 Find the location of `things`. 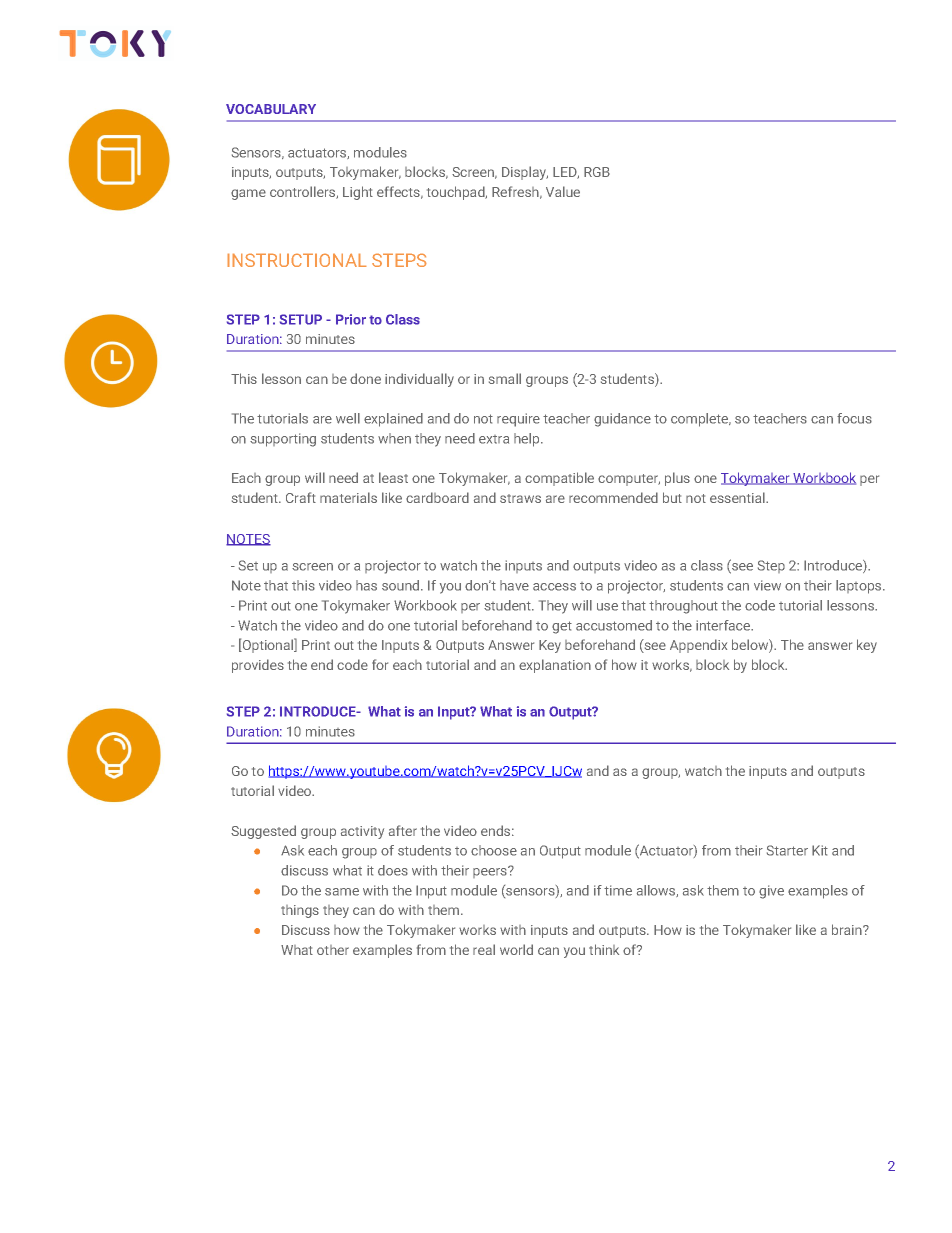

things is located at coordinates (300, 911).
